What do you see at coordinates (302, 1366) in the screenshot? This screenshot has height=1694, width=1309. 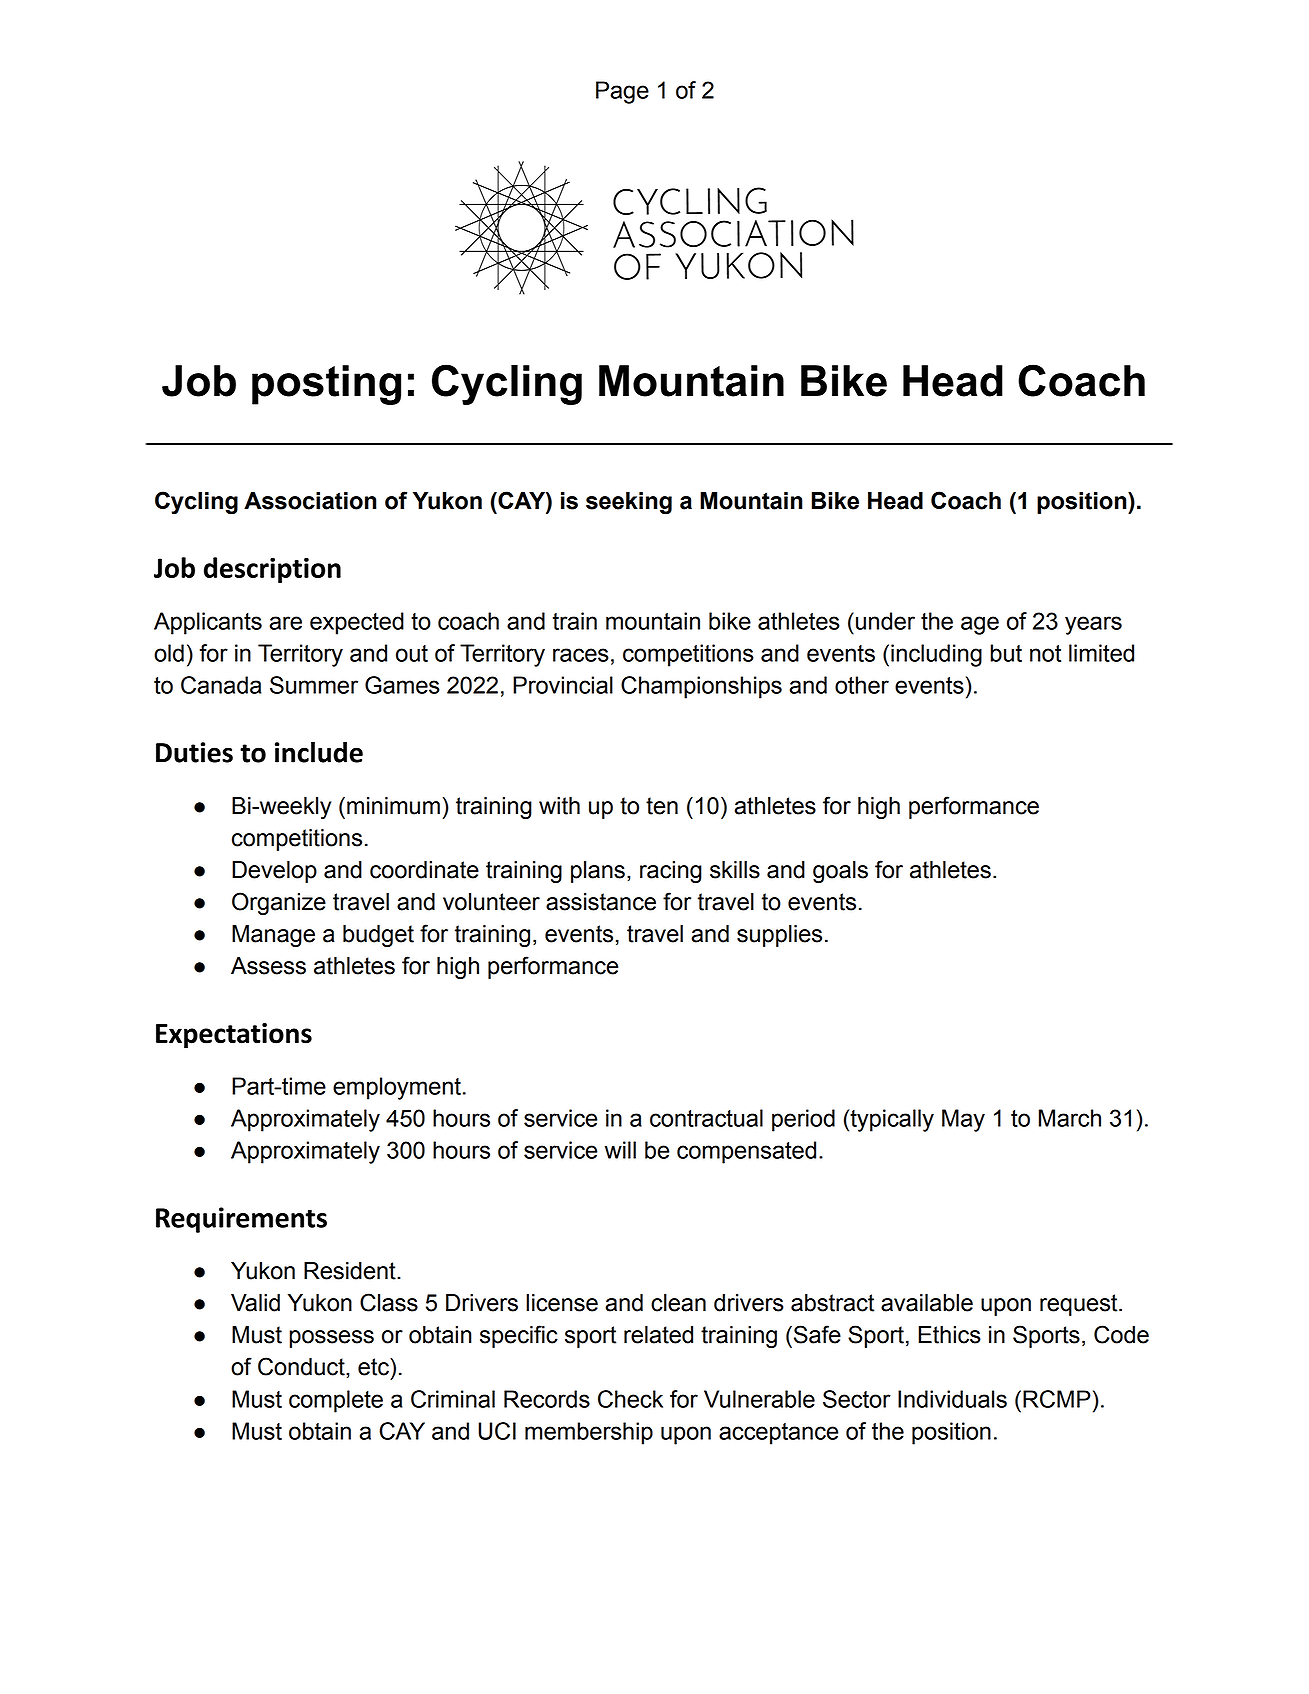 I see `Conduct` at bounding box center [302, 1366].
